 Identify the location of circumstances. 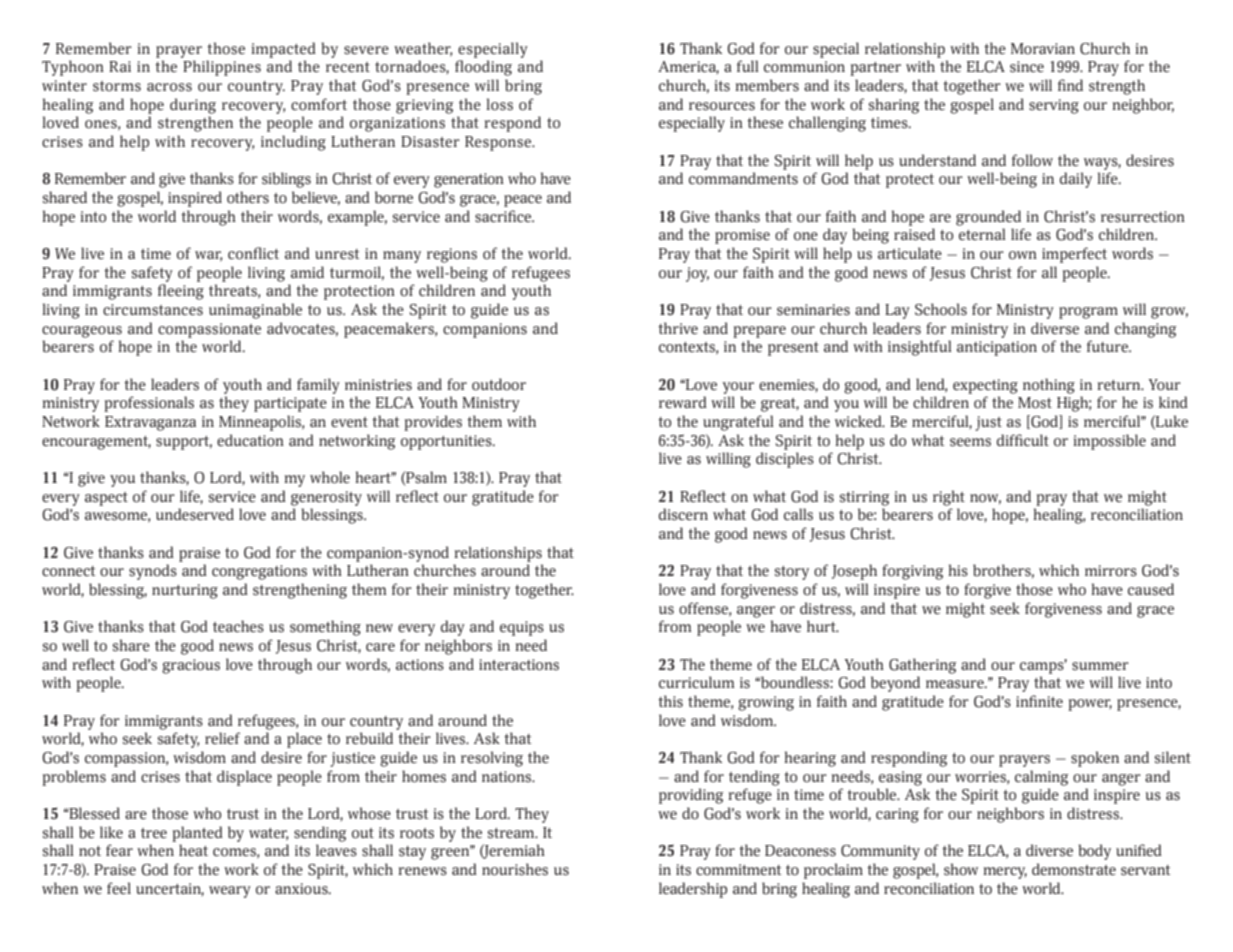
(153, 310).
